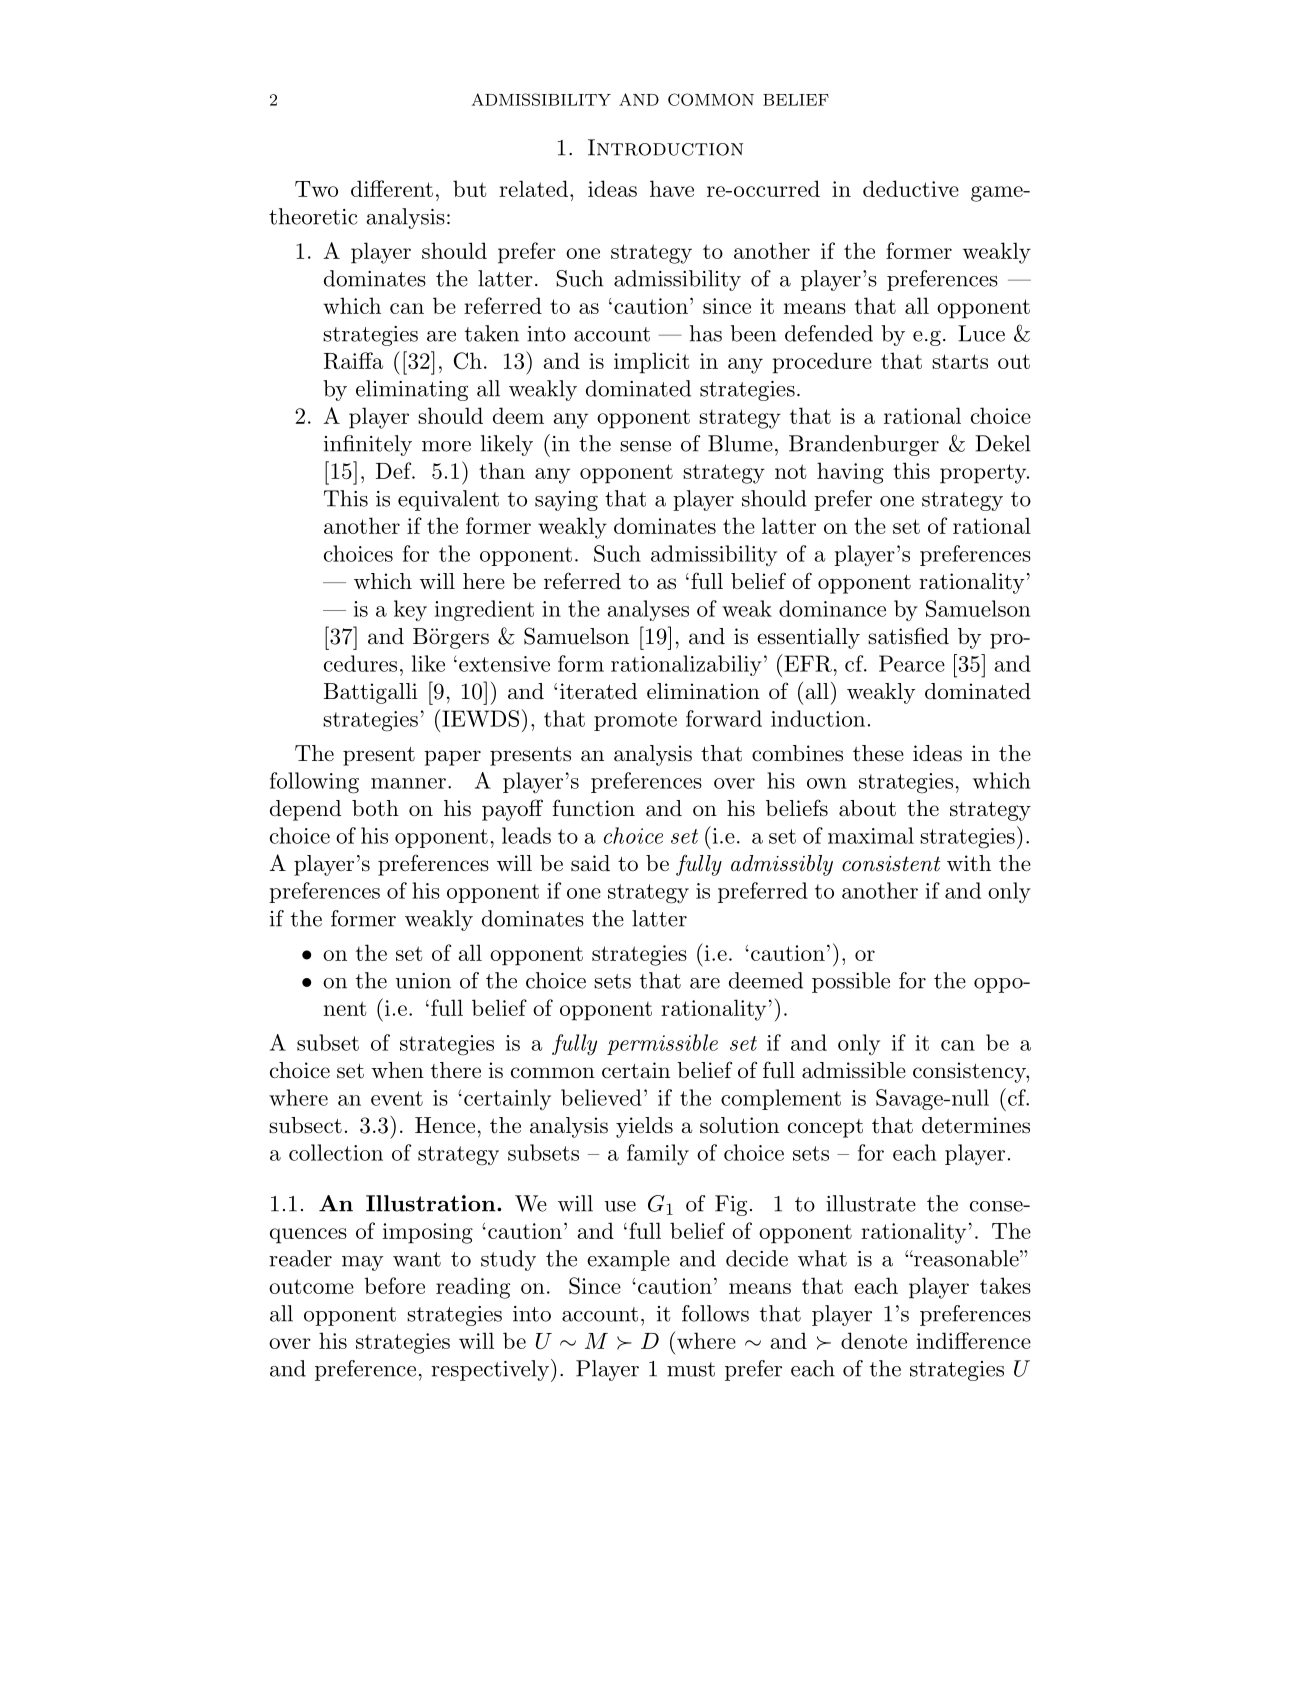 This page has width=1300, height=1682. Describe the element at coordinates (672, 188) in the page. I see `have` at that location.
